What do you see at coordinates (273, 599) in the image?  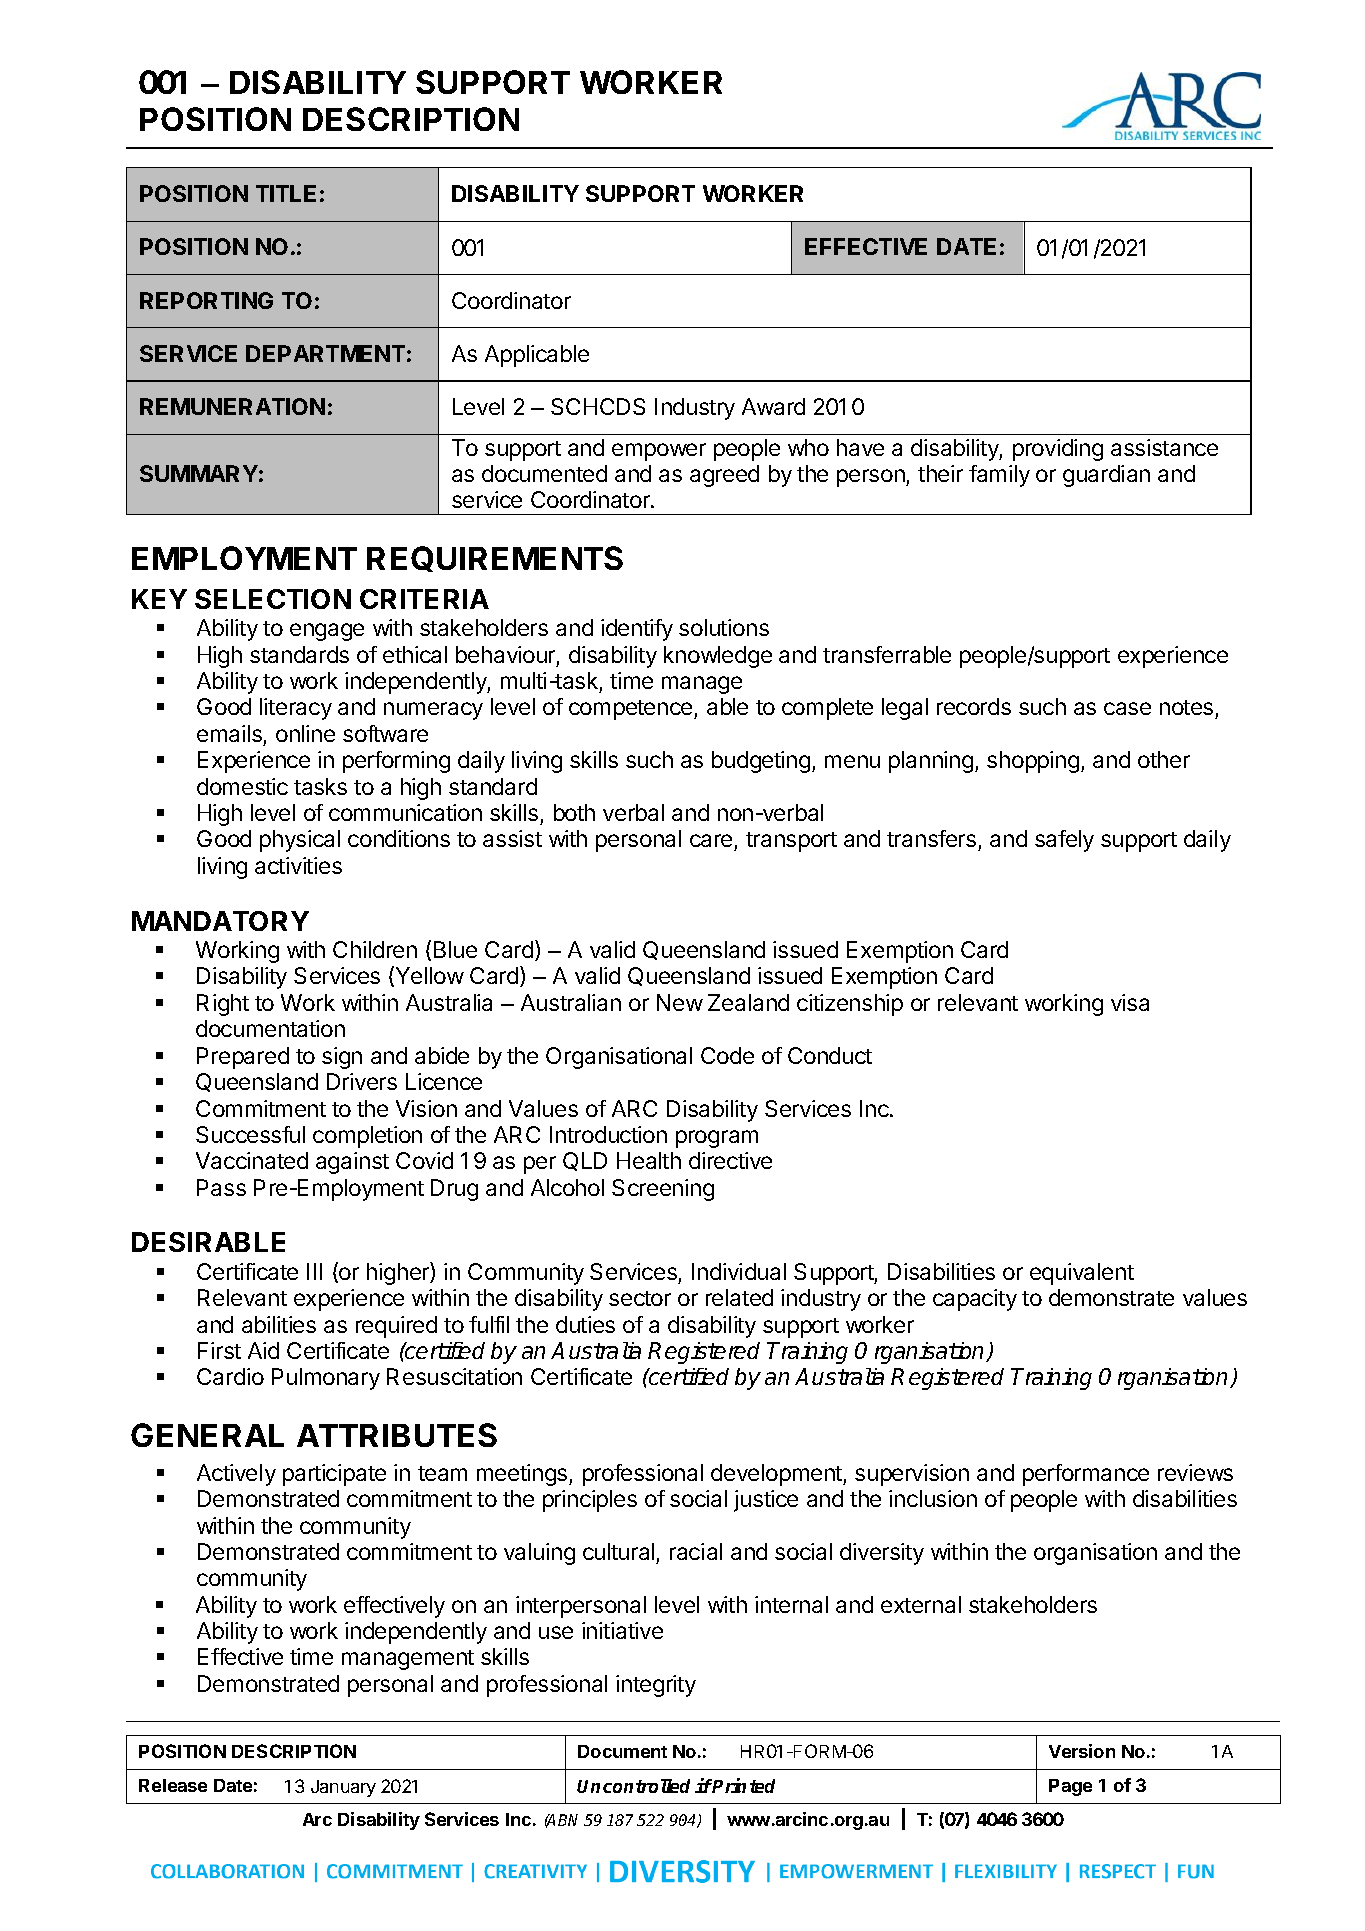 I see `SELECTION` at bounding box center [273, 599].
